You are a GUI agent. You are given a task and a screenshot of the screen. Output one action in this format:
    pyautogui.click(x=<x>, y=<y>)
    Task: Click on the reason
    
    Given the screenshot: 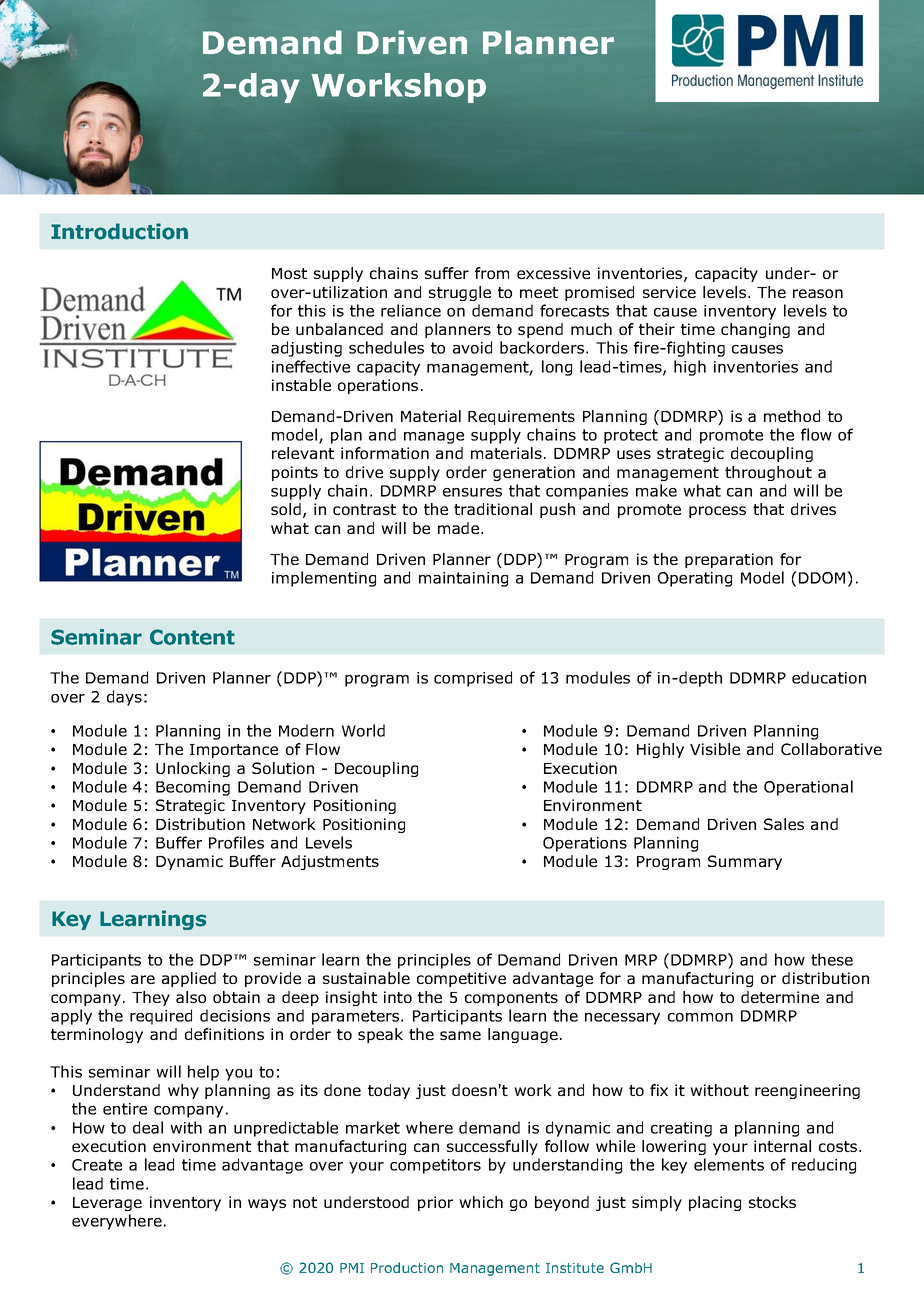 What is the action you would take?
    pyautogui.click(x=818, y=293)
